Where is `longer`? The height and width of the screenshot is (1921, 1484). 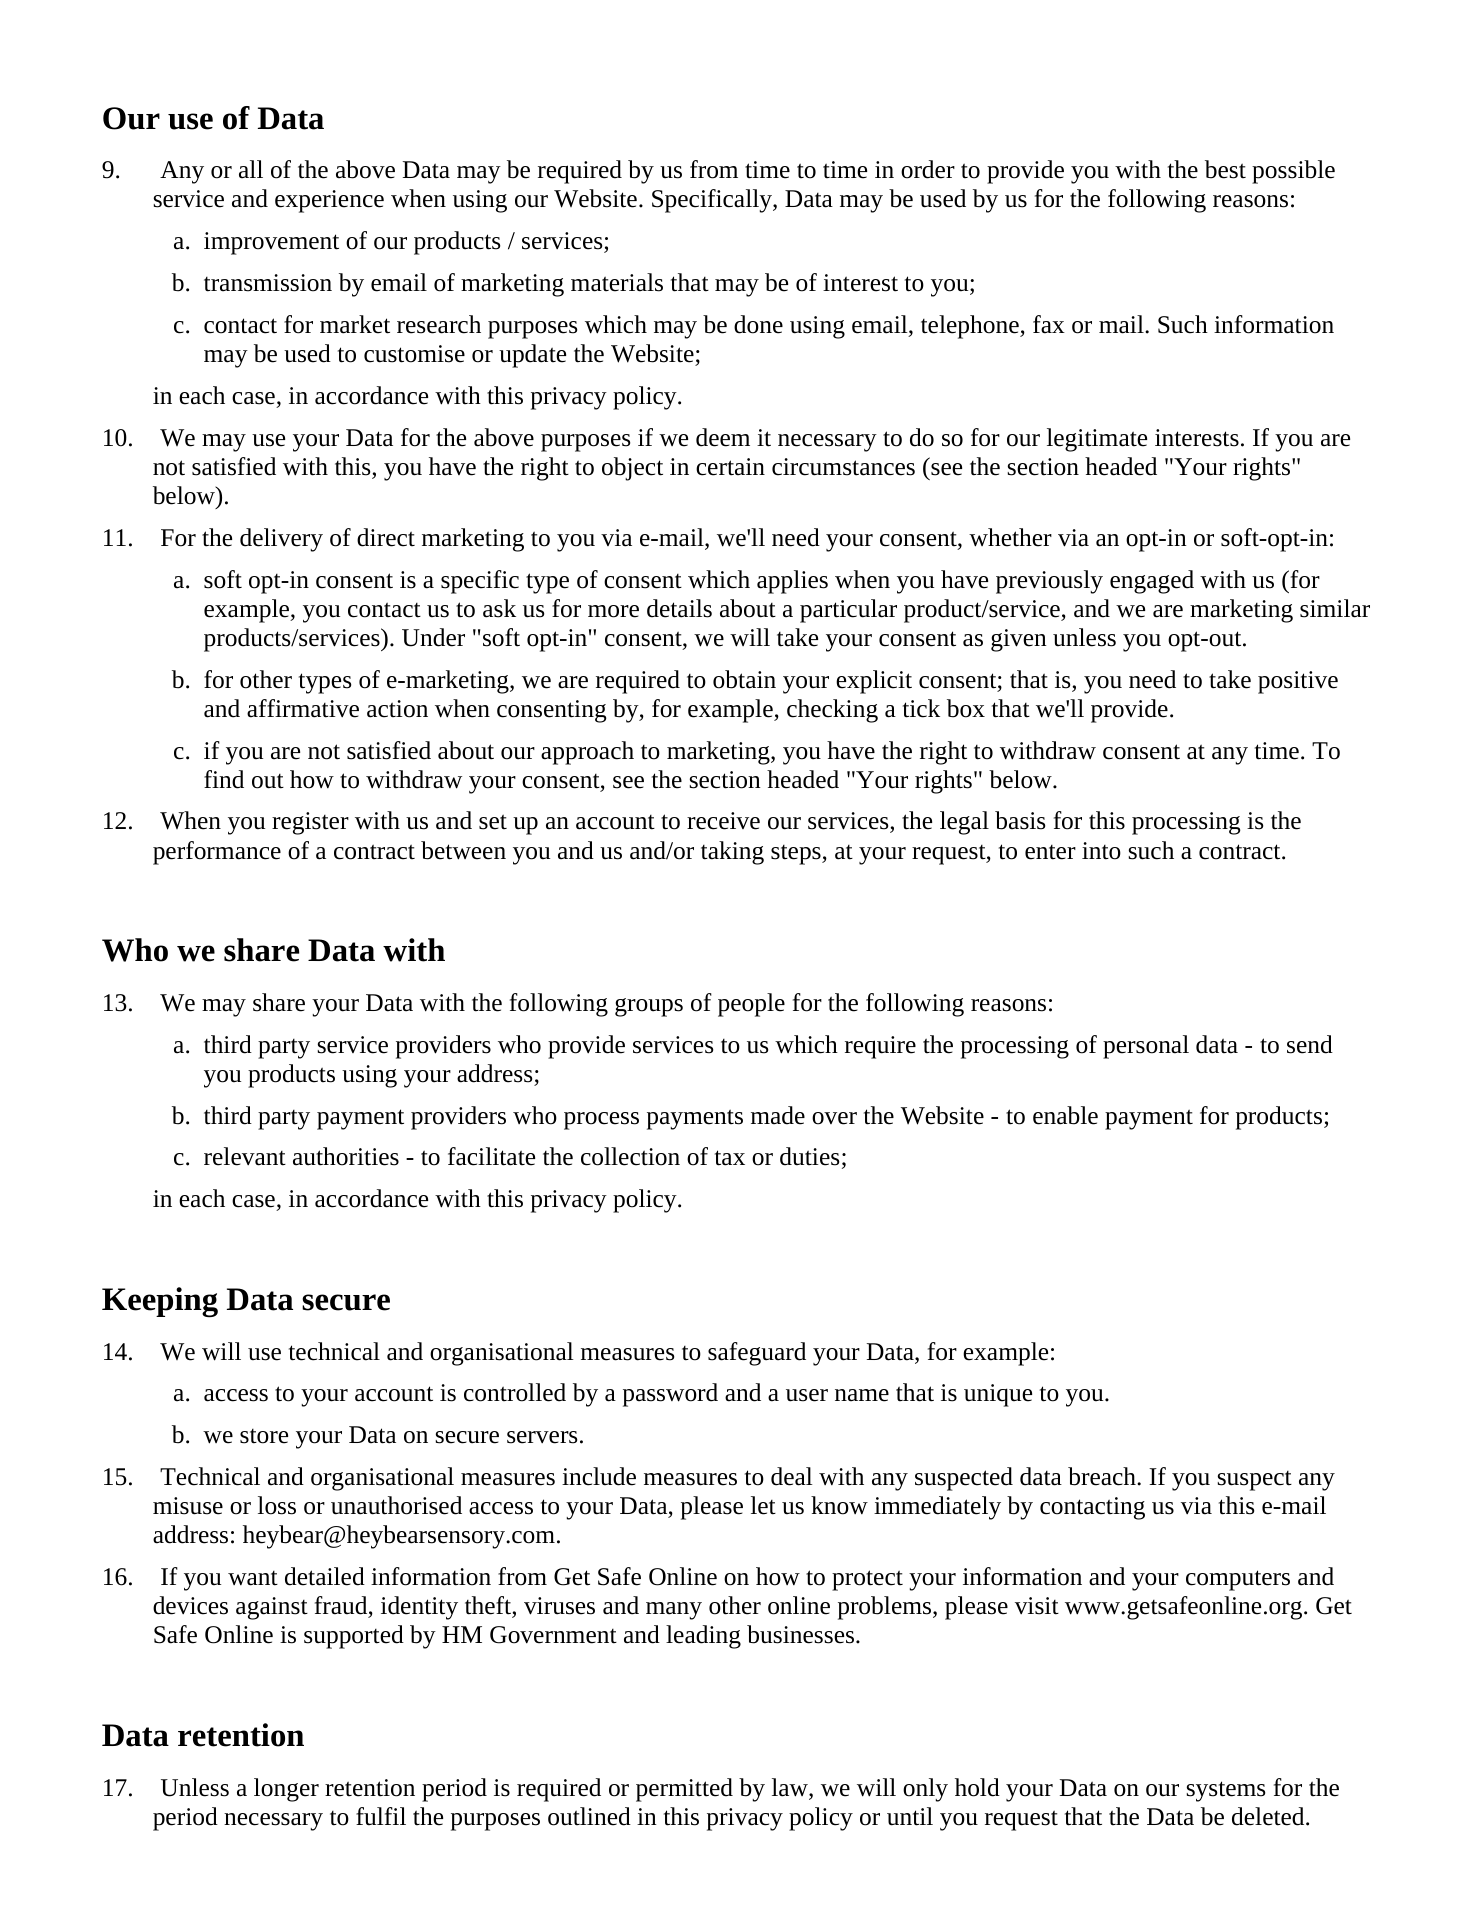
longer is located at coordinates (286, 1790).
